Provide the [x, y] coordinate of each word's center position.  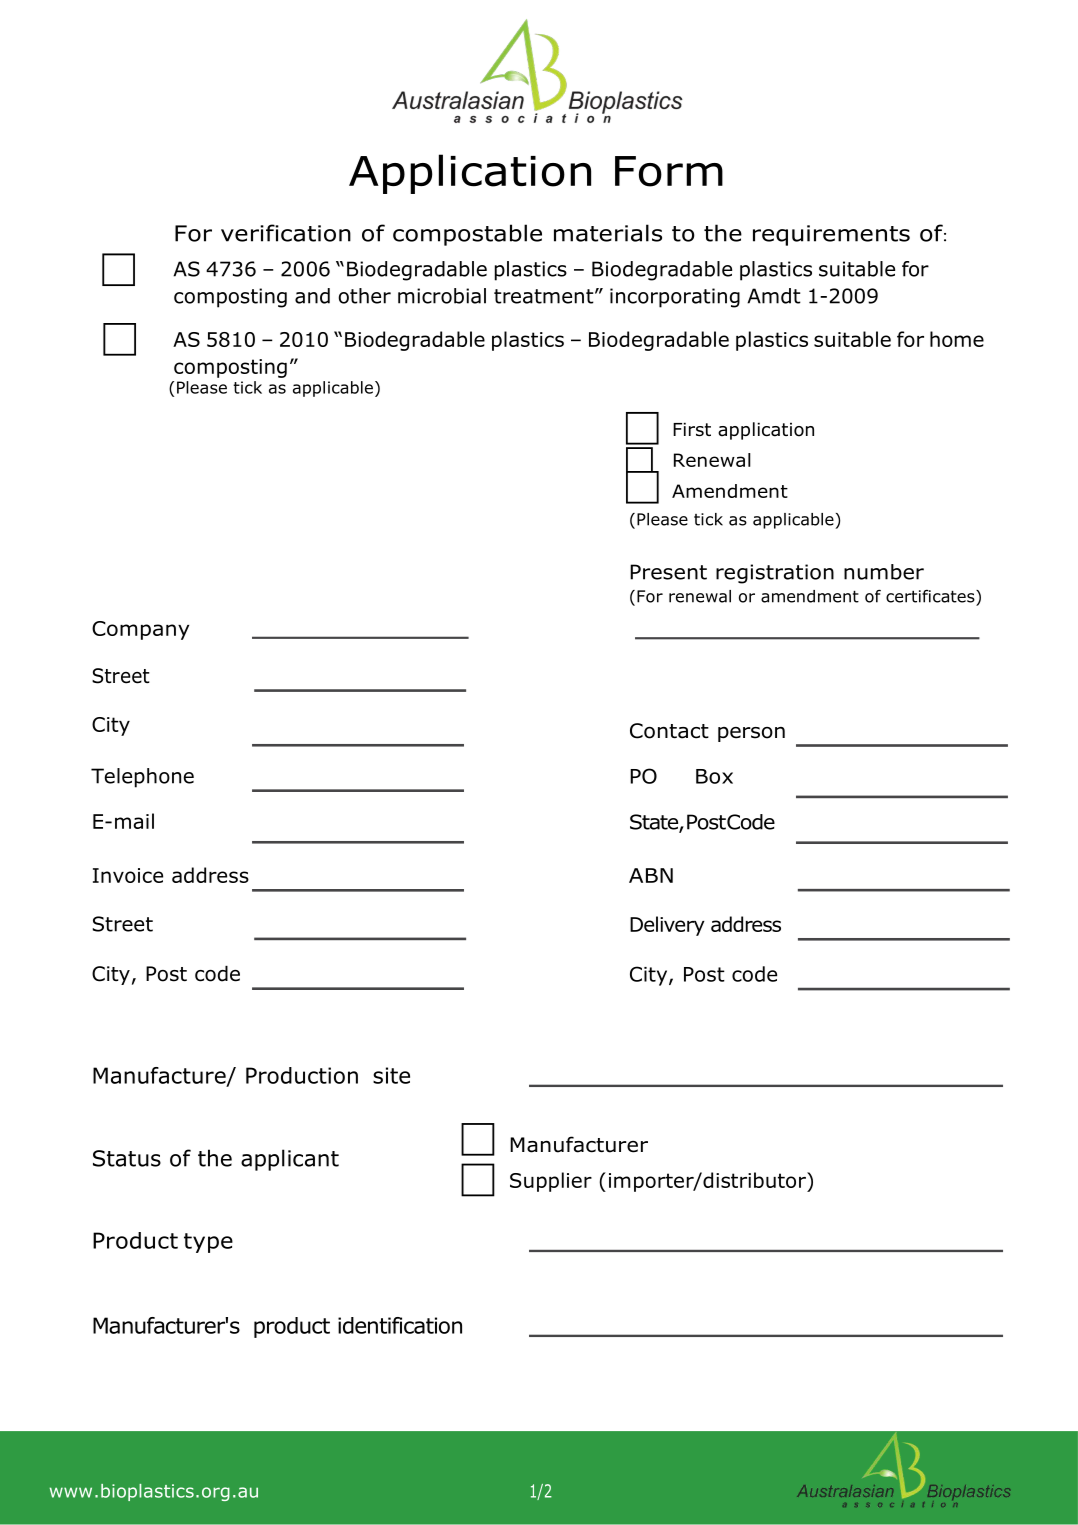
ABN [651, 875]
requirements [831, 235]
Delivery [667, 926]
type [208, 1243]
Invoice [128, 875]
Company [140, 630]
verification [286, 233]
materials [608, 233]
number [884, 572]
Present [668, 572]
